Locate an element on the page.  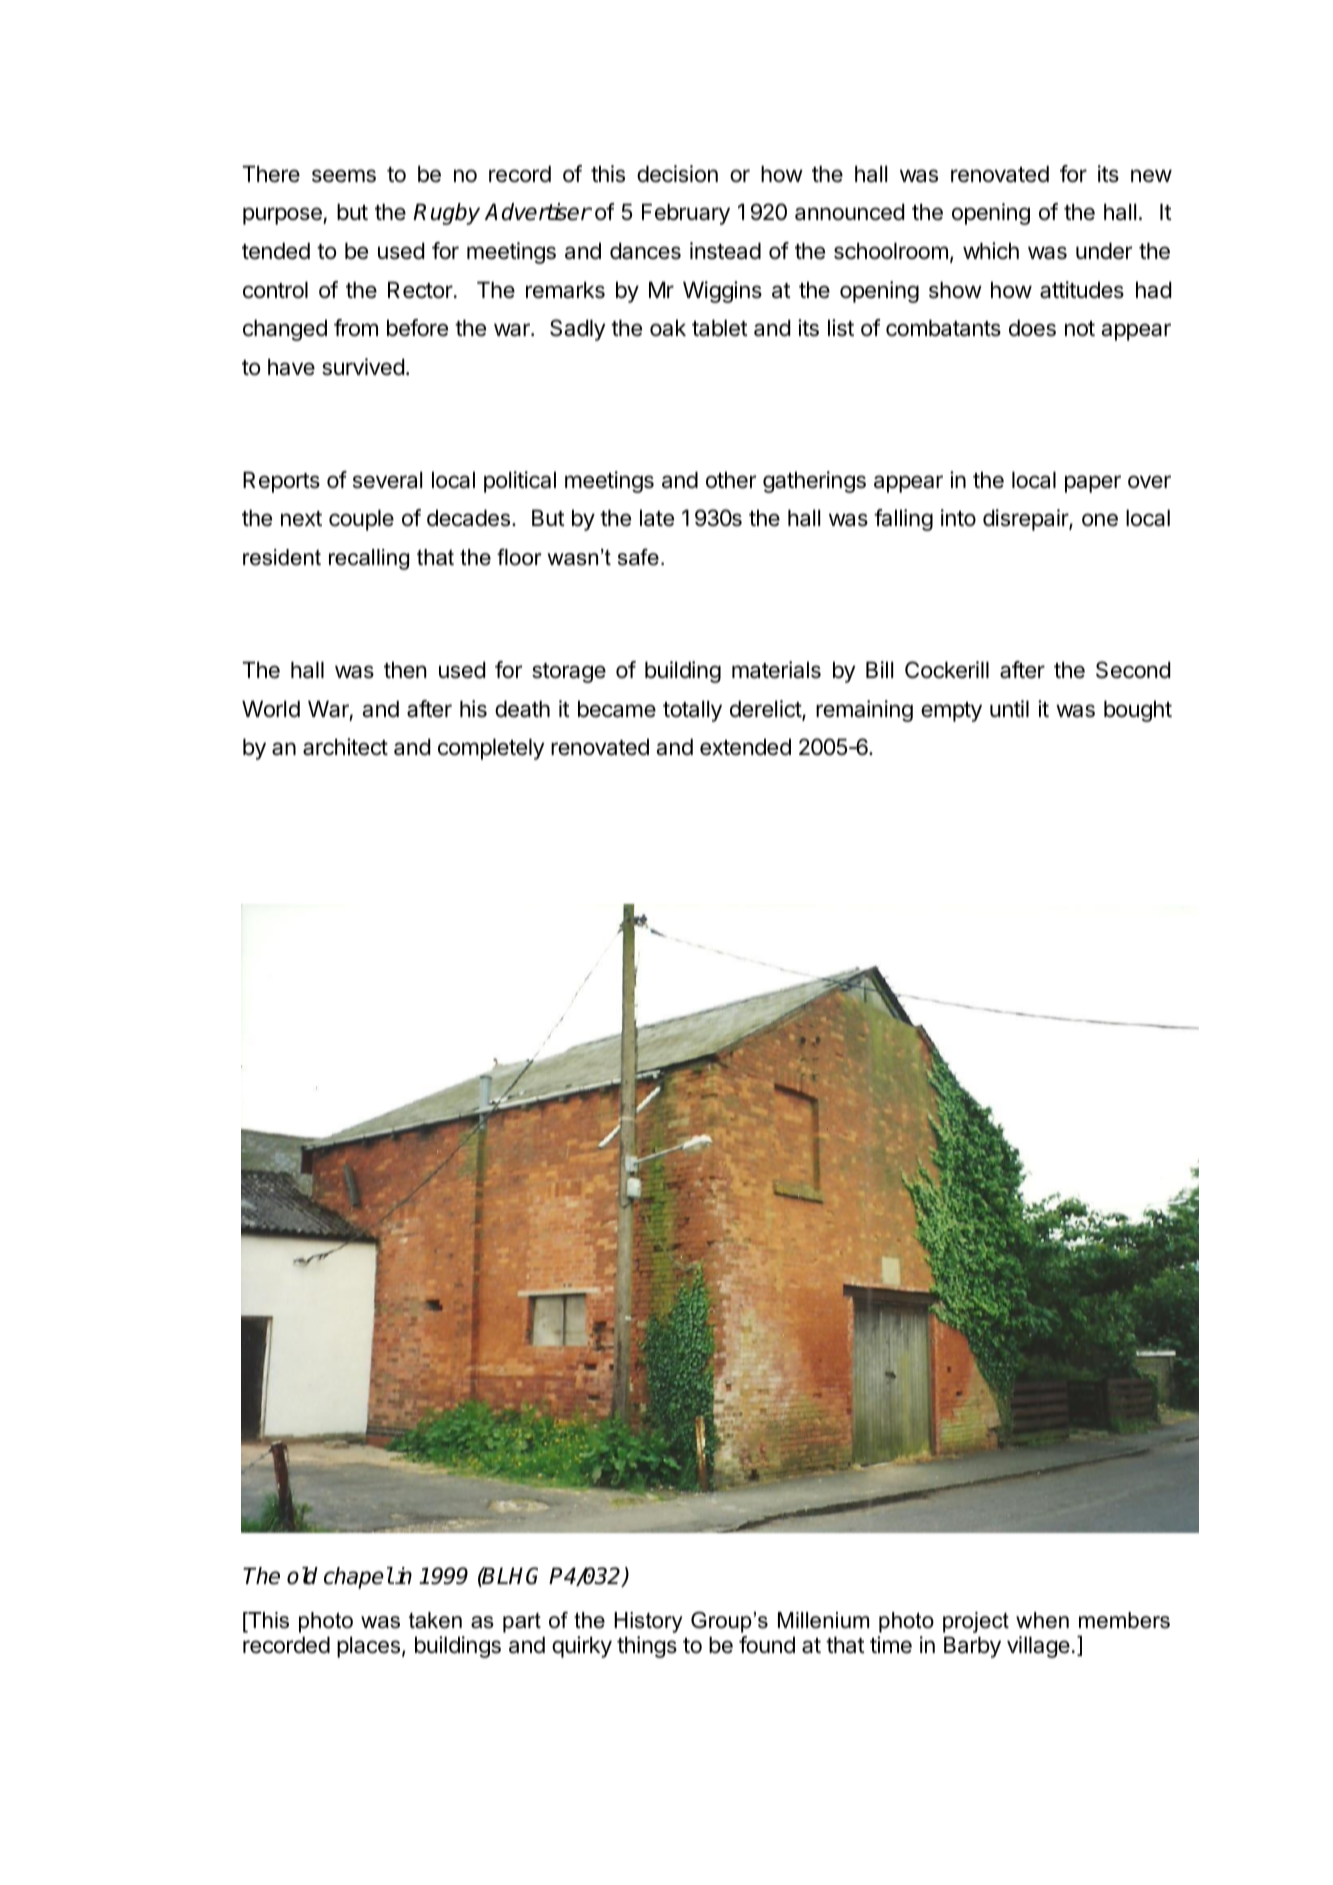
totally is located at coordinates (692, 711).
